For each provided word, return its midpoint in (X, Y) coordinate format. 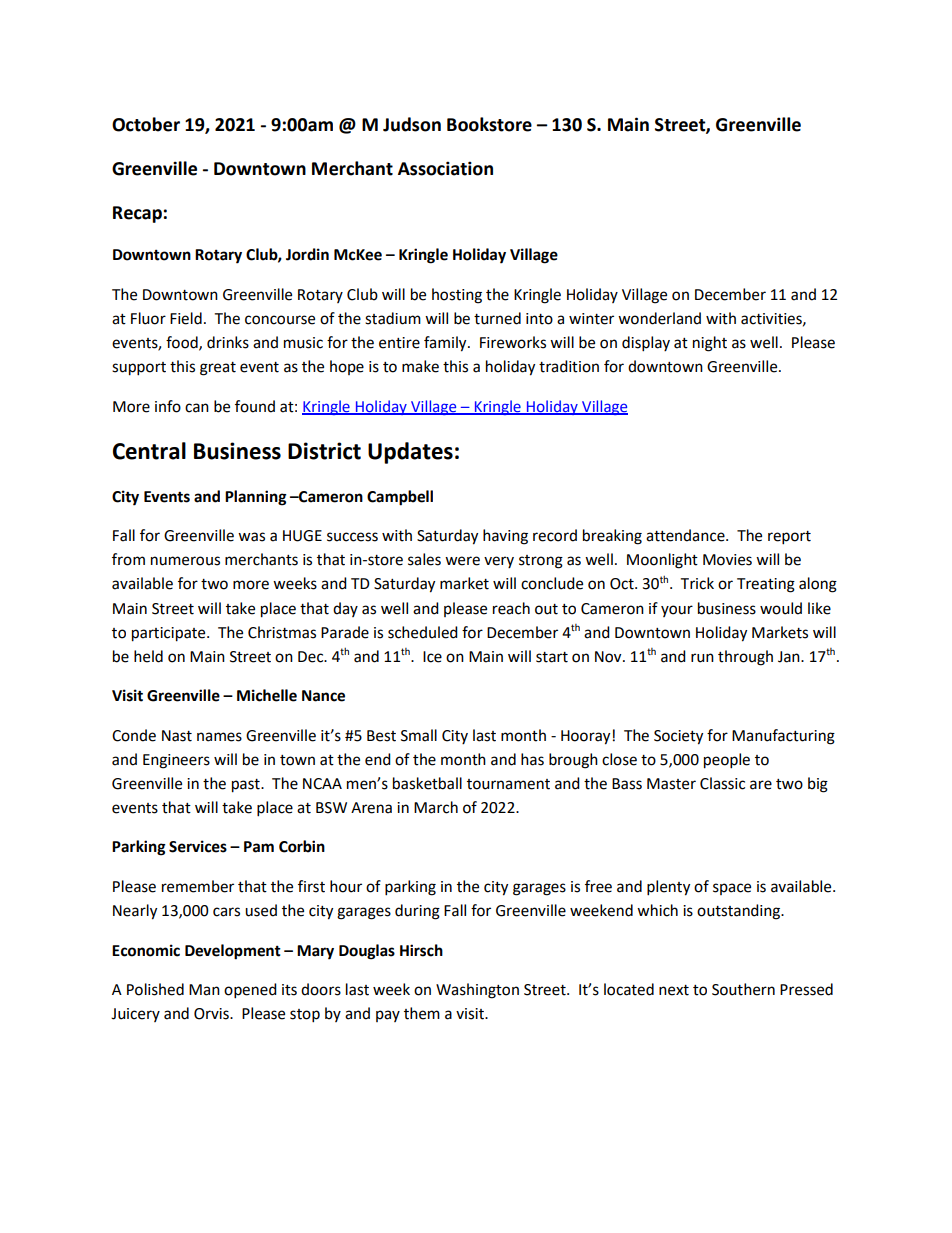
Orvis (212, 1014)
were (462, 561)
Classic (722, 783)
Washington (477, 991)
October (146, 124)
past (247, 786)
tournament (508, 784)
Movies (727, 560)
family (446, 344)
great (218, 369)
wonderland (659, 318)
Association (445, 168)
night (710, 344)
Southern (743, 989)
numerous (185, 561)
